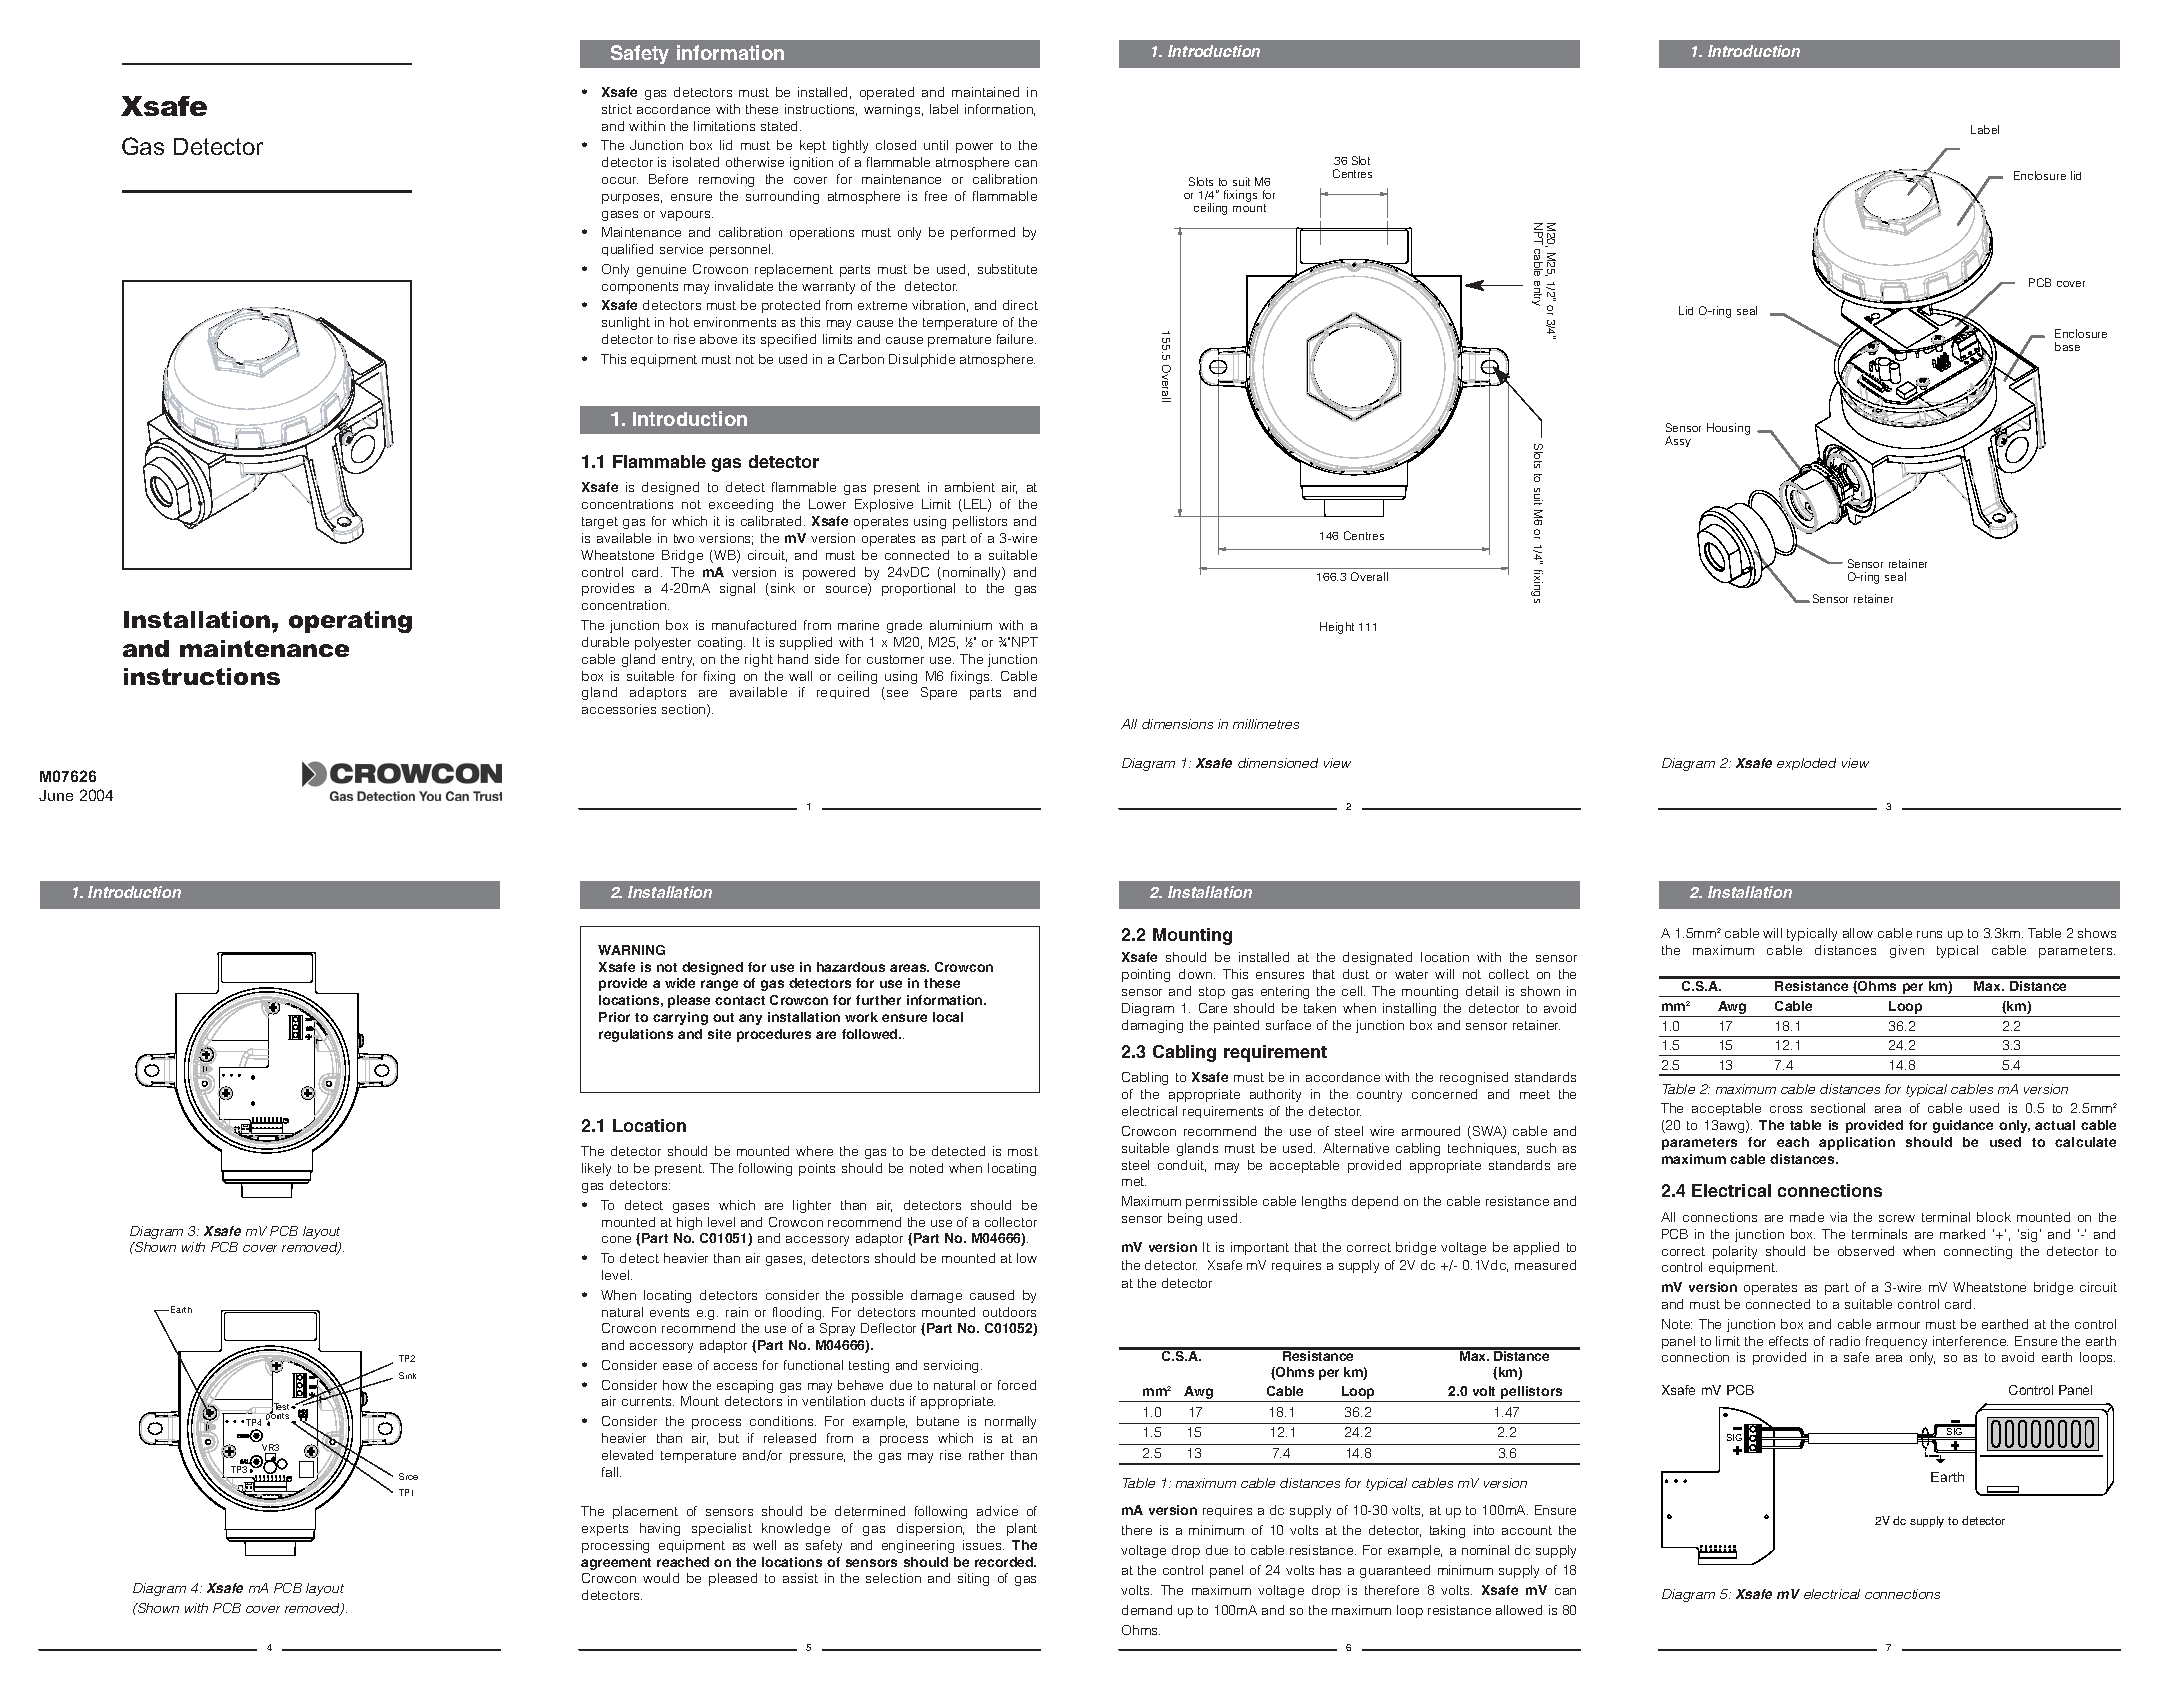  What do you see at coordinates (936, 145) in the page?
I see `until` at bounding box center [936, 145].
